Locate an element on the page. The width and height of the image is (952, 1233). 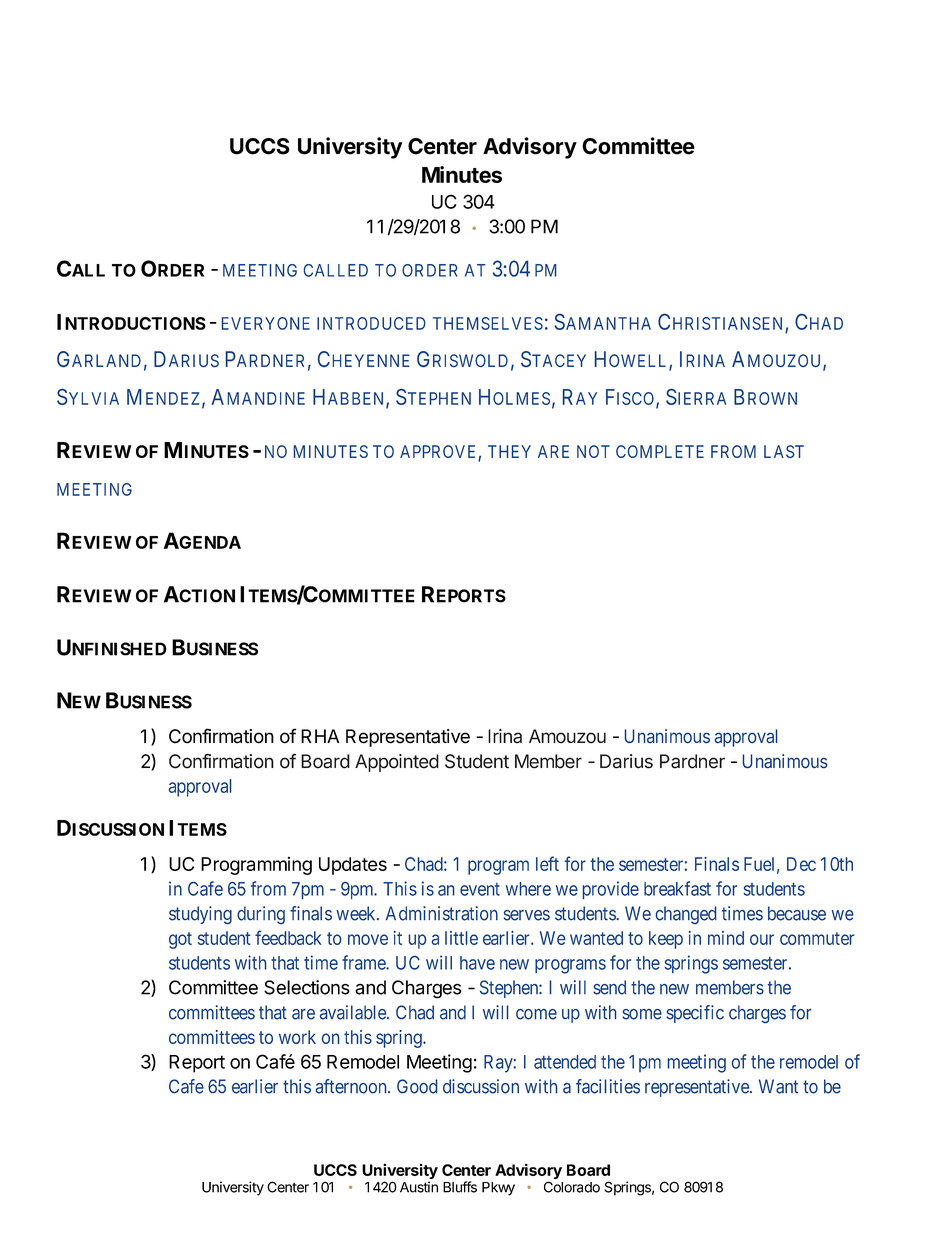
afternoon is located at coordinates (352, 1086).
